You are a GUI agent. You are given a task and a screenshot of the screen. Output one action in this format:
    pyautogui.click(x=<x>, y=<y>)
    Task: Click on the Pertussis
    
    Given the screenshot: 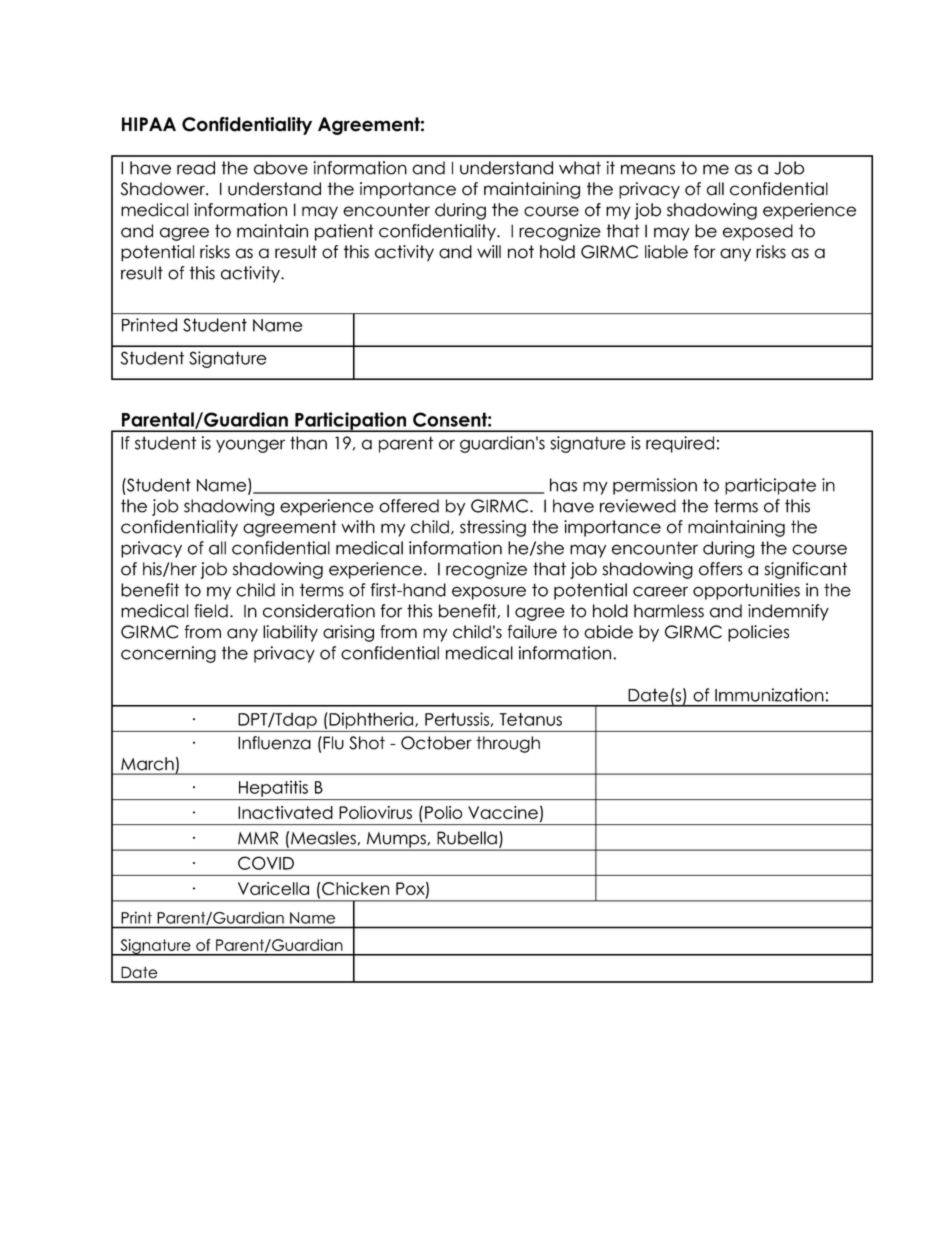 What is the action you would take?
    pyautogui.click(x=457, y=719)
